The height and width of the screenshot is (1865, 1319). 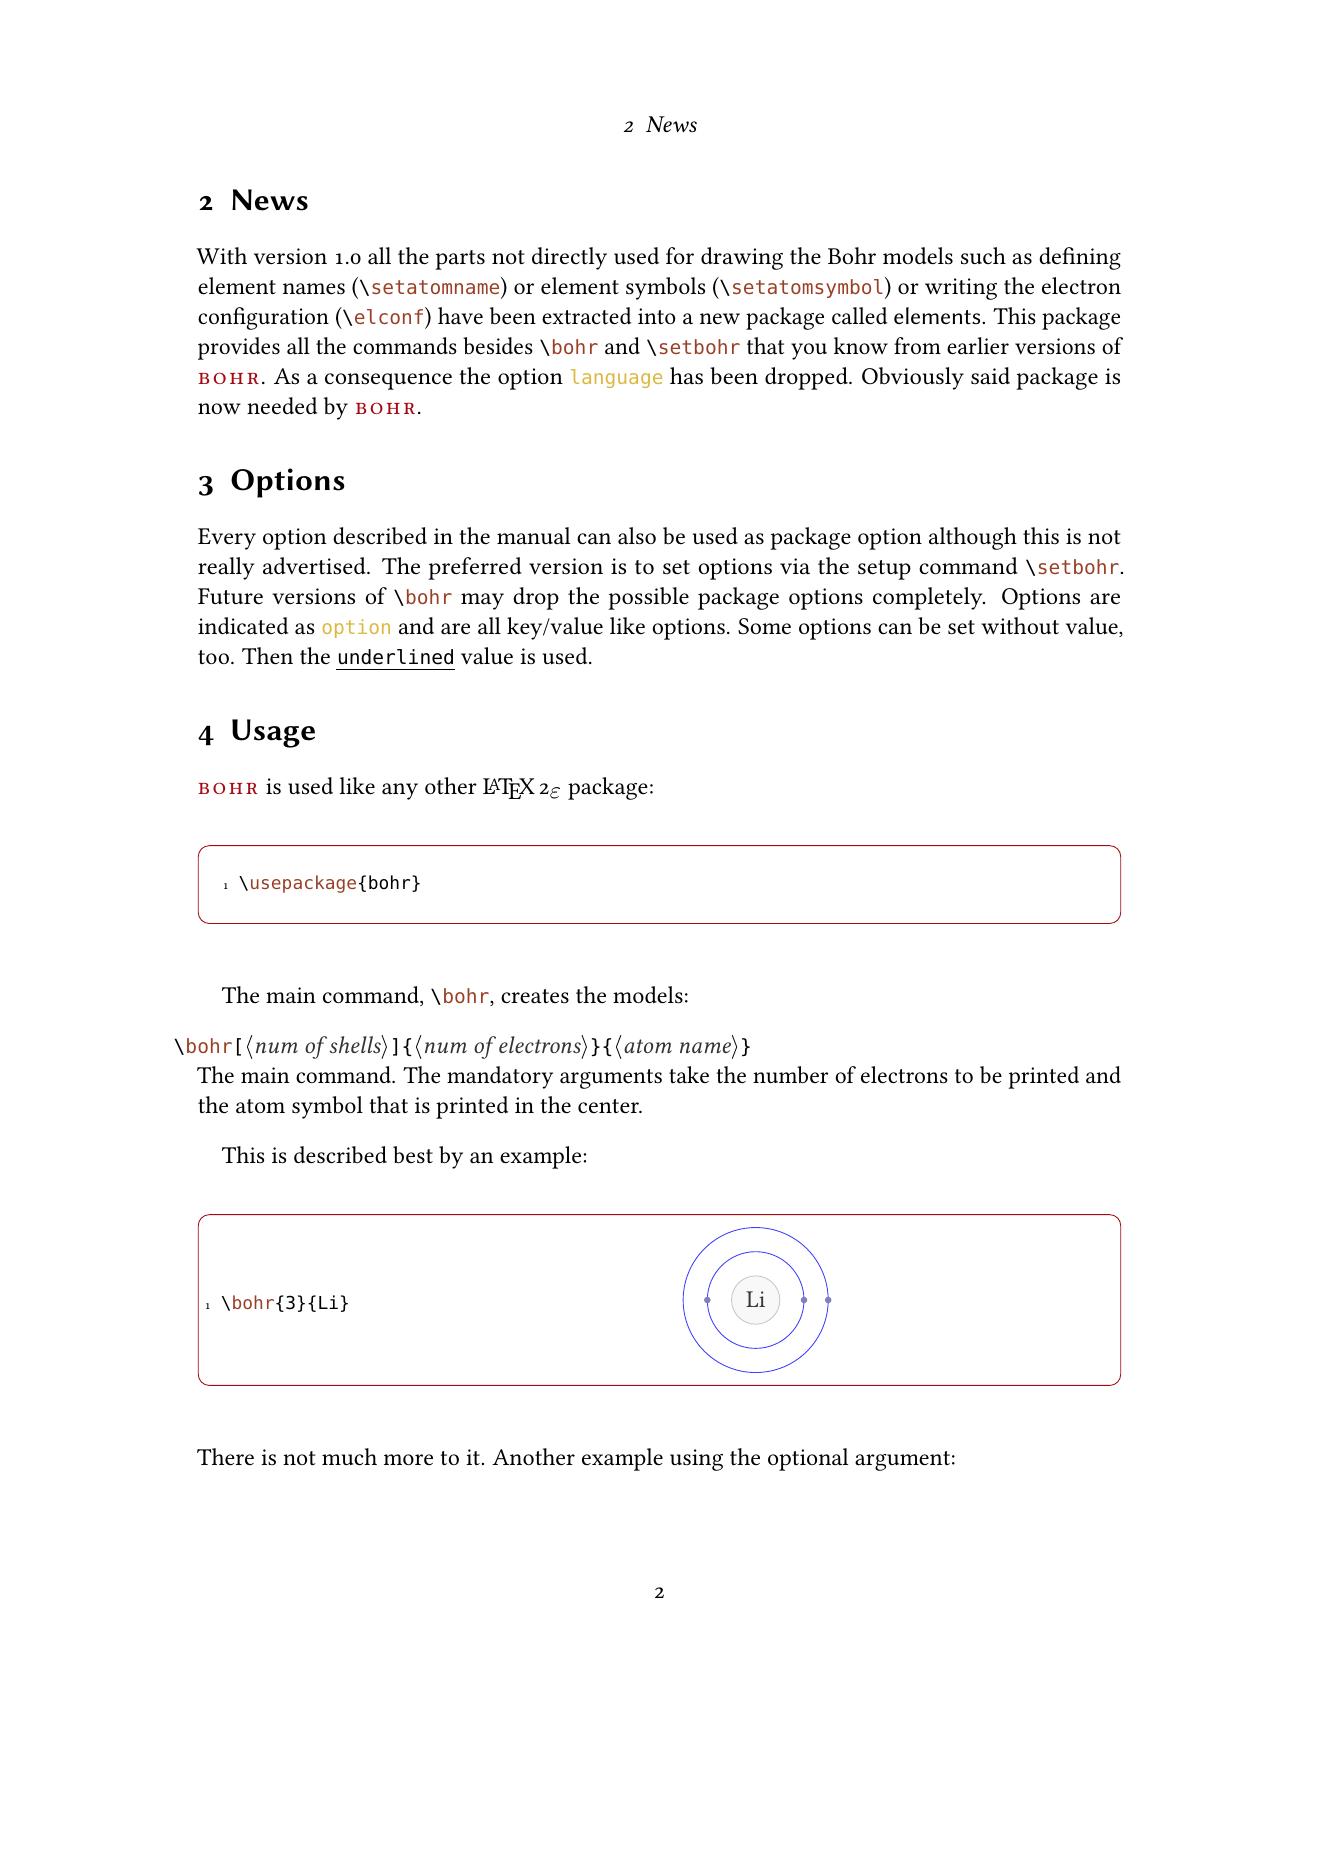 What do you see at coordinates (314, 289) in the screenshot?
I see `names` at bounding box center [314, 289].
